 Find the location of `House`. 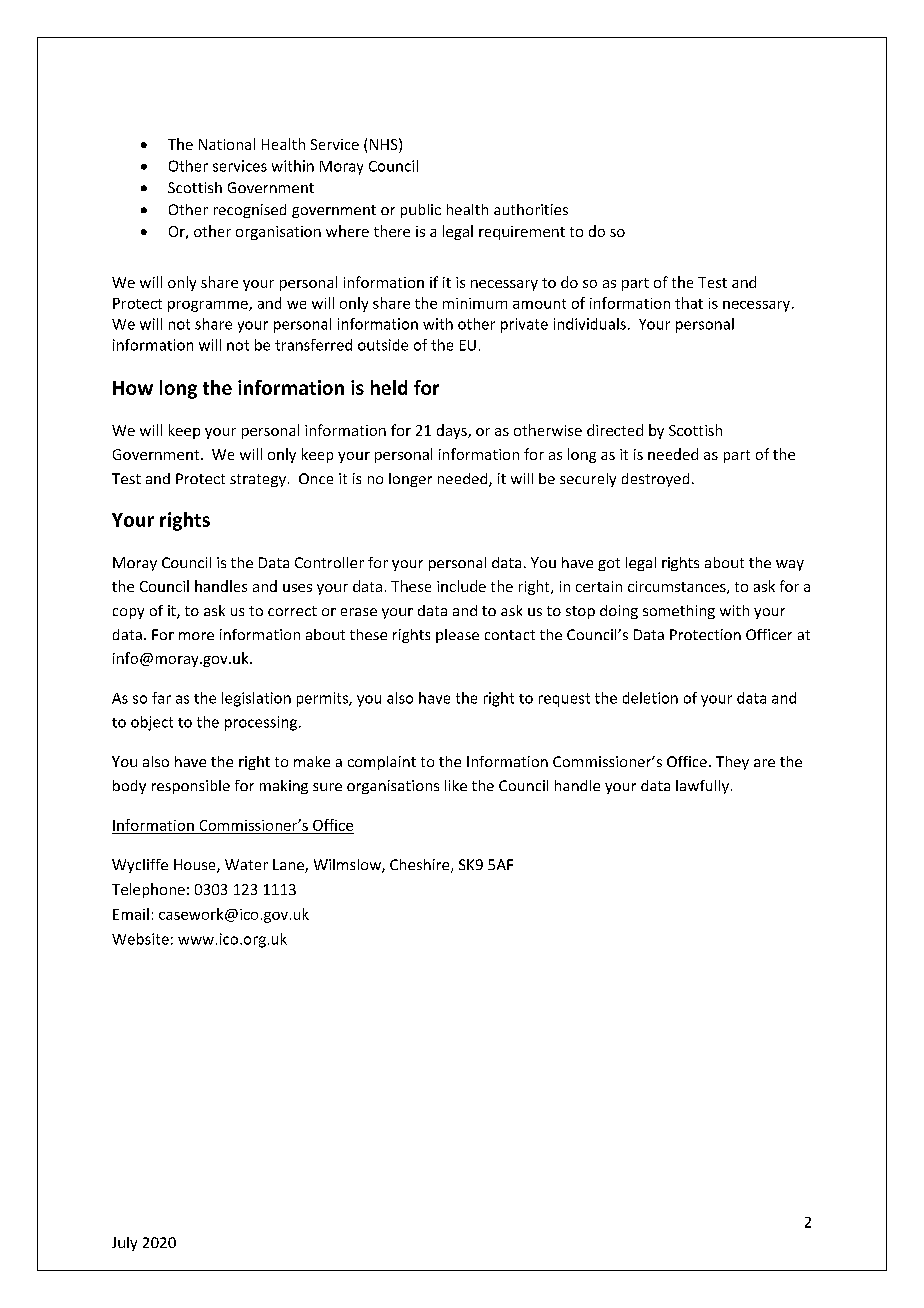

House is located at coordinates (196, 866).
